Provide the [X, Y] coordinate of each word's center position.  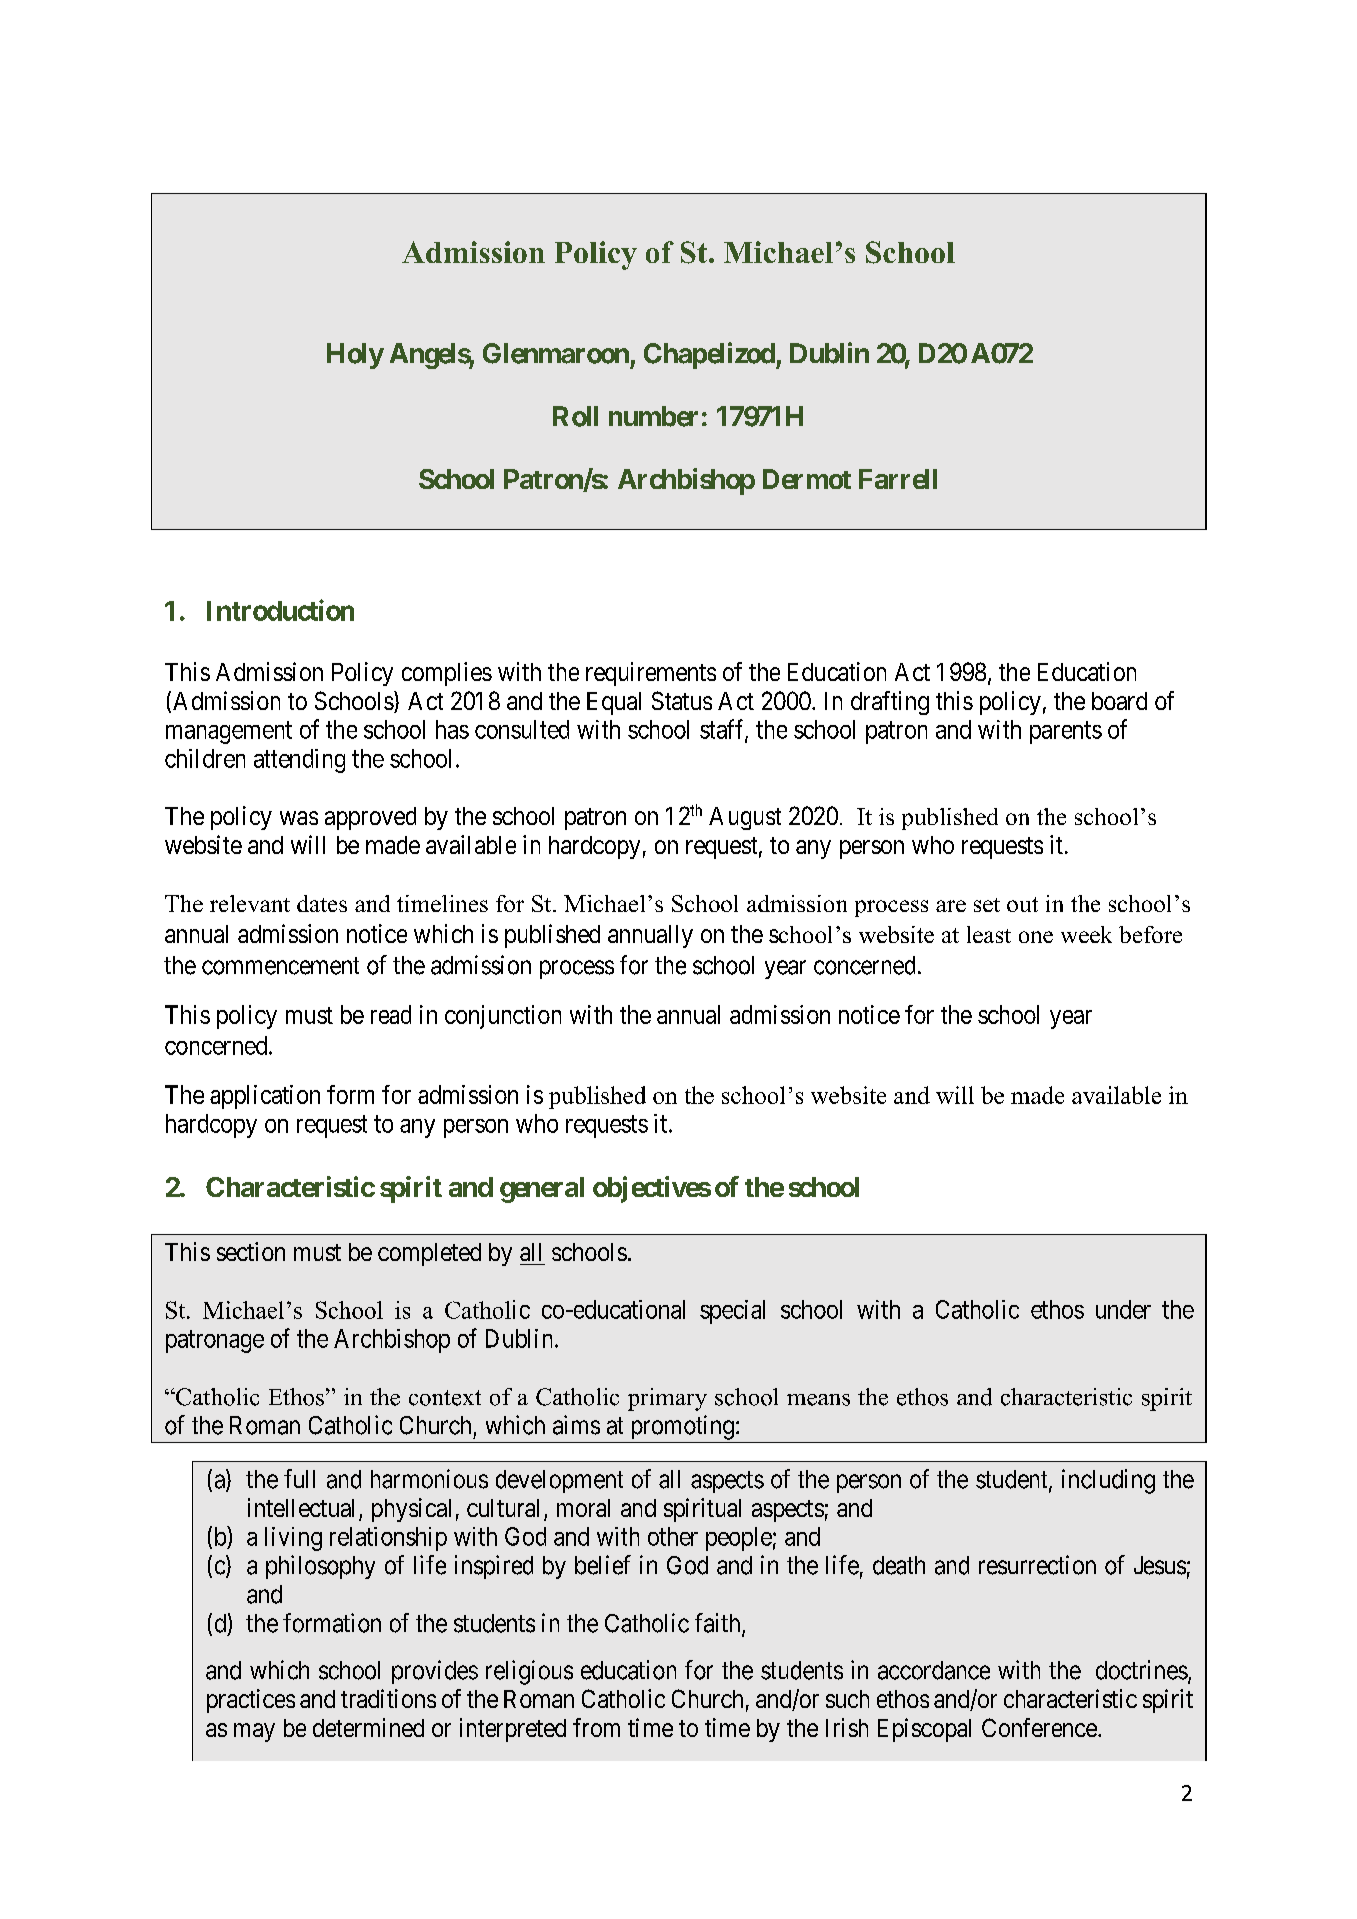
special [732, 1312]
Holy [355, 356]
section [251, 1251]
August [745, 818]
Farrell [898, 479]
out [1022, 904]
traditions [388, 1698]
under [1123, 1309]
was [299, 818]
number [653, 416]
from [596, 1727]
